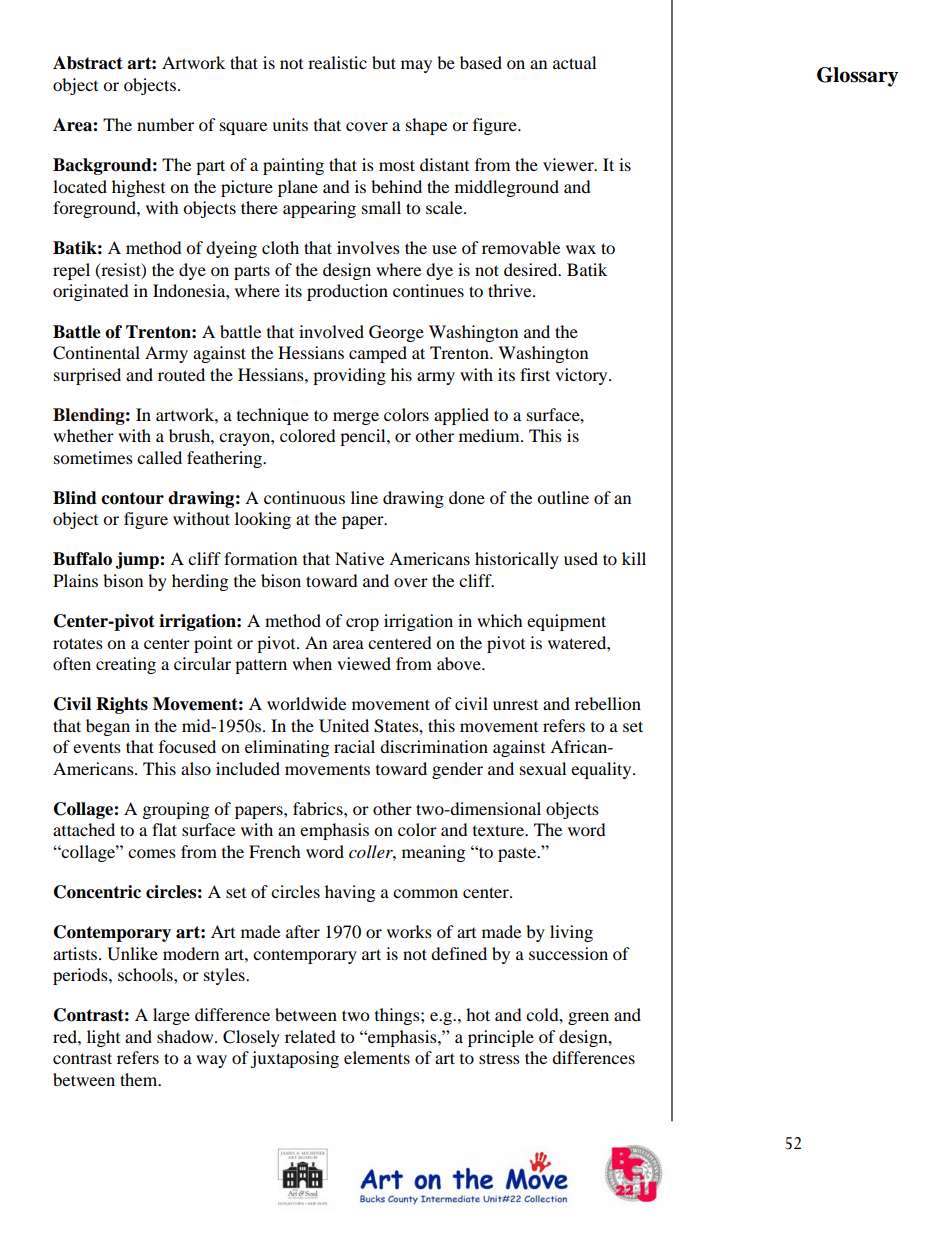 The height and width of the document is (1233, 952). Describe the element at coordinates (138, 560) in the document. I see `jump` at that location.
